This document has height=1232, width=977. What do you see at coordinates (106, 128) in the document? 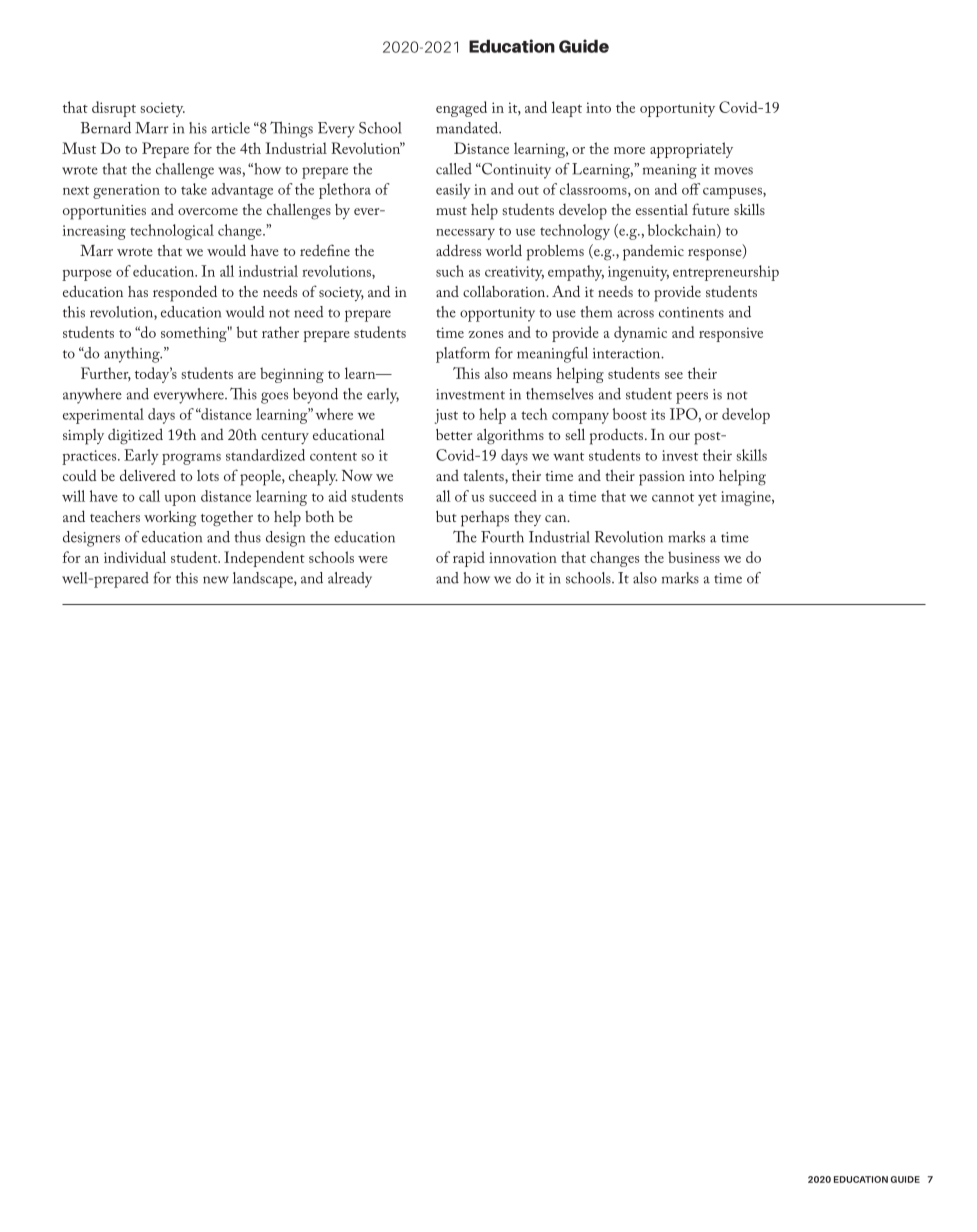
I see `Bernard` at bounding box center [106, 128].
